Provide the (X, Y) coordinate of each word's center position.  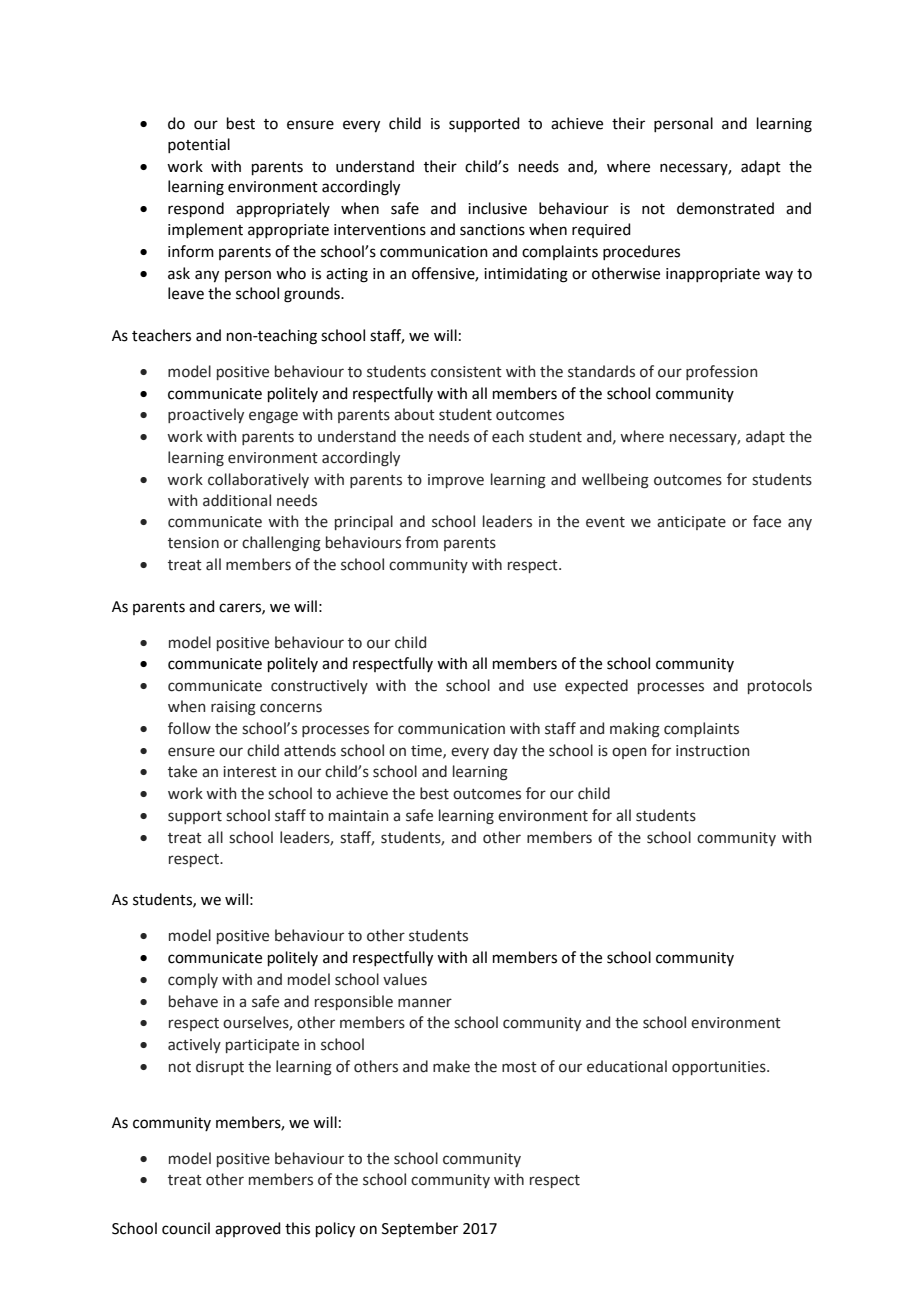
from (421, 542)
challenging (281, 544)
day (505, 751)
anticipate (691, 523)
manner (425, 1003)
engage (273, 417)
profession (721, 372)
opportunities (720, 1068)
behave (193, 1001)
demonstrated (725, 208)
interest (250, 772)
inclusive (497, 208)
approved (248, 1229)
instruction (712, 751)
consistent (466, 372)
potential (199, 145)
